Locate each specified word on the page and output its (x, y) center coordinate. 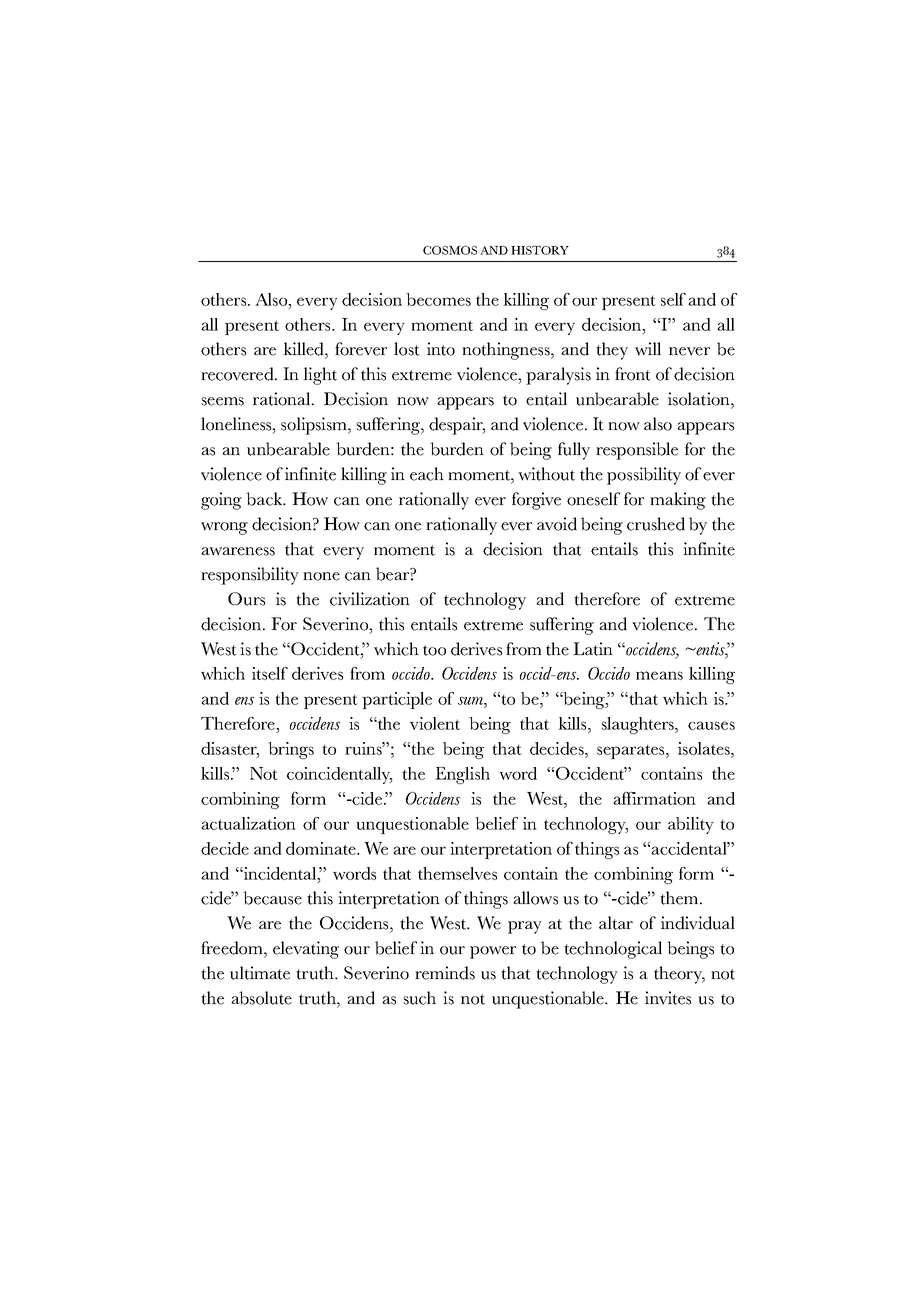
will (648, 349)
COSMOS (450, 250)
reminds (445, 973)
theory (679, 975)
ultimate (260, 973)
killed (304, 349)
